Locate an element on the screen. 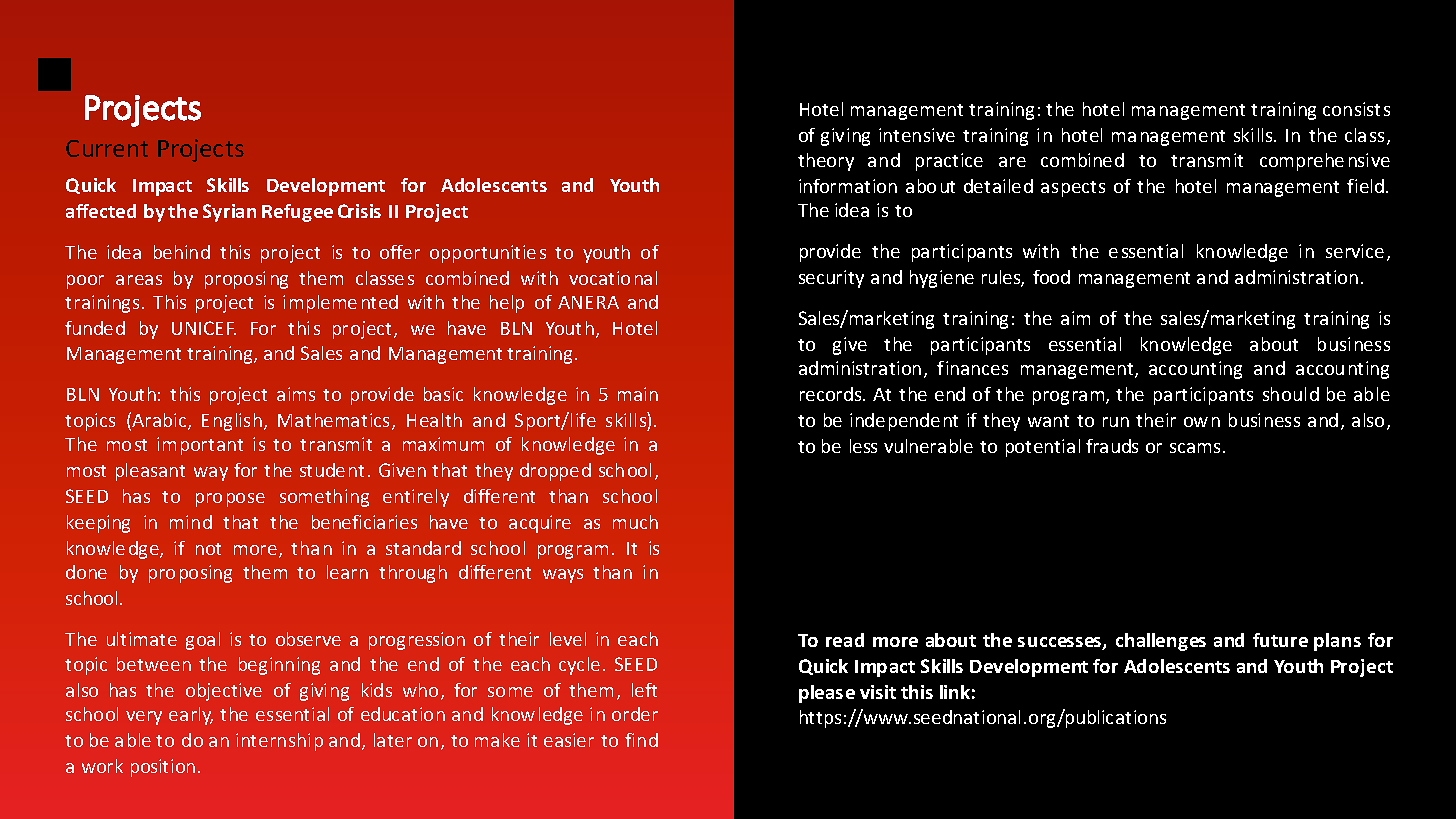 The width and height of the screenshot is (1456, 819). consists is located at coordinates (1356, 109).
